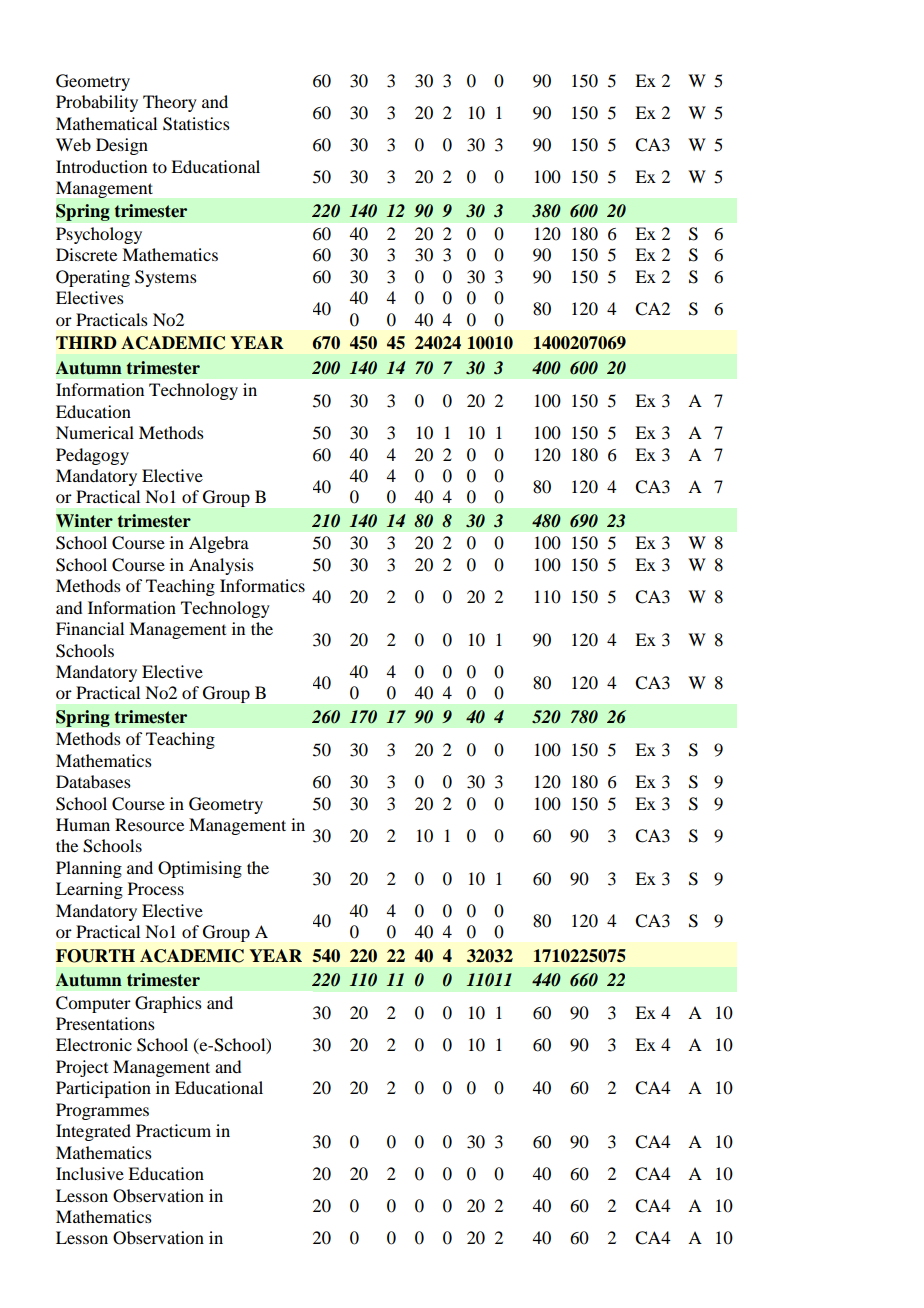 The height and width of the image is (1308, 924). What do you see at coordinates (262, 585) in the image?
I see `Informatics` at bounding box center [262, 585].
